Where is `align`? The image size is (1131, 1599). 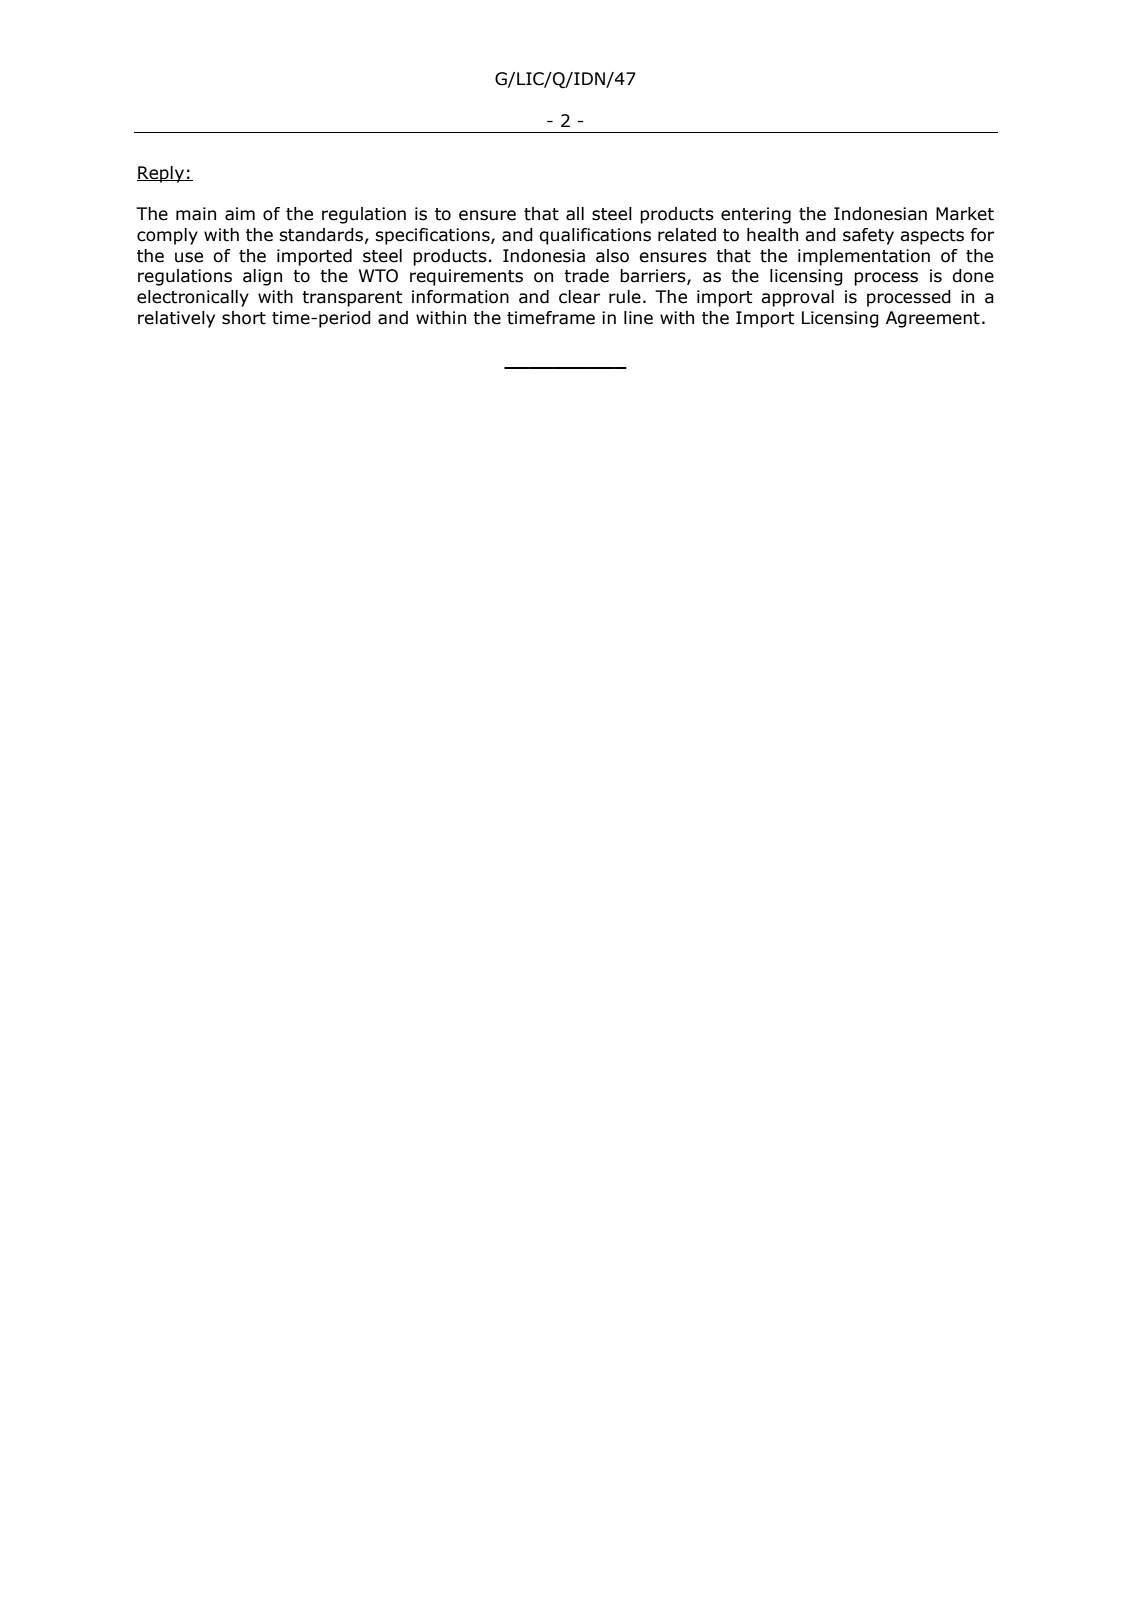
align is located at coordinates (262, 277).
